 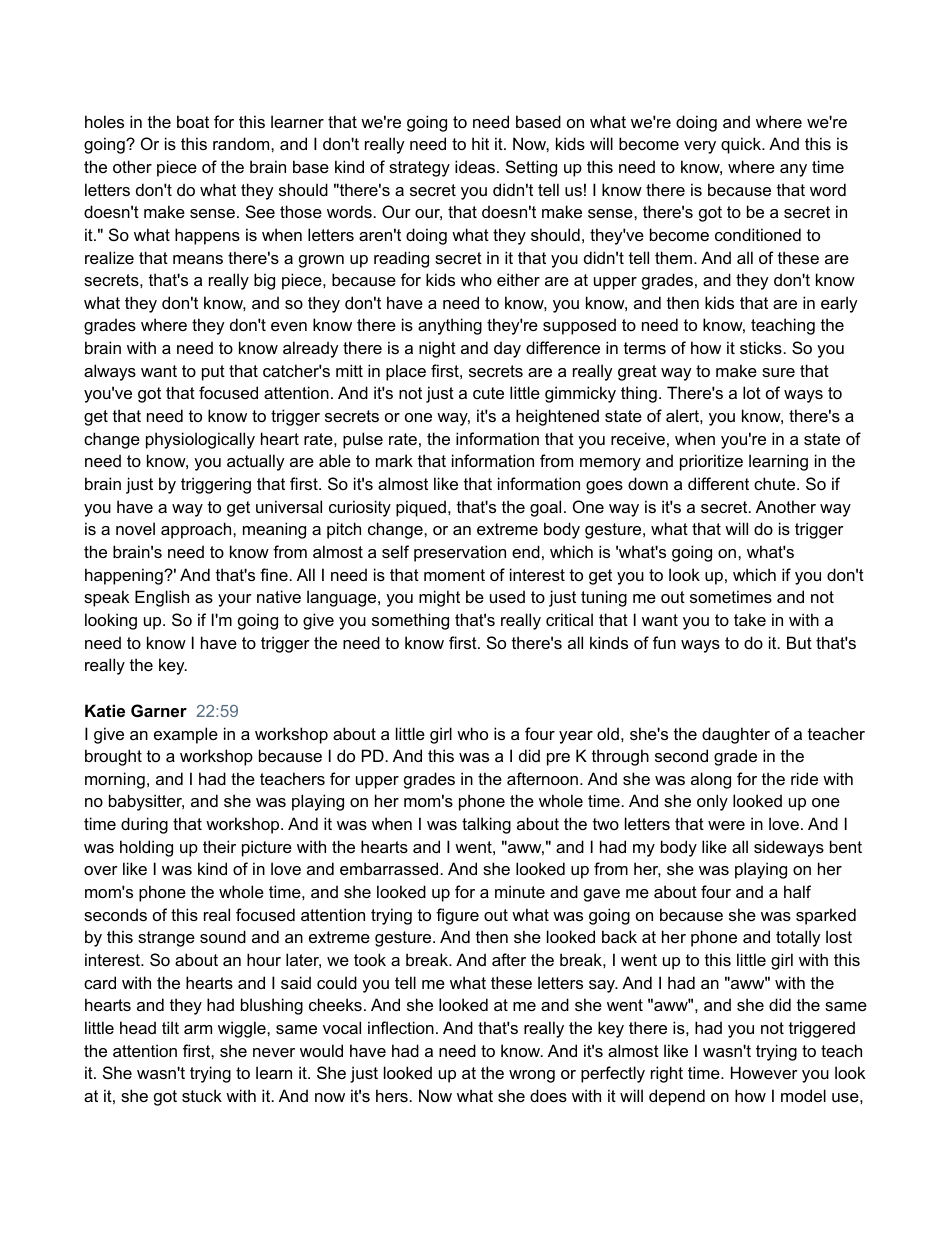 What do you see at coordinates (742, 145) in the screenshot?
I see `quick` at bounding box center [742, 145].
